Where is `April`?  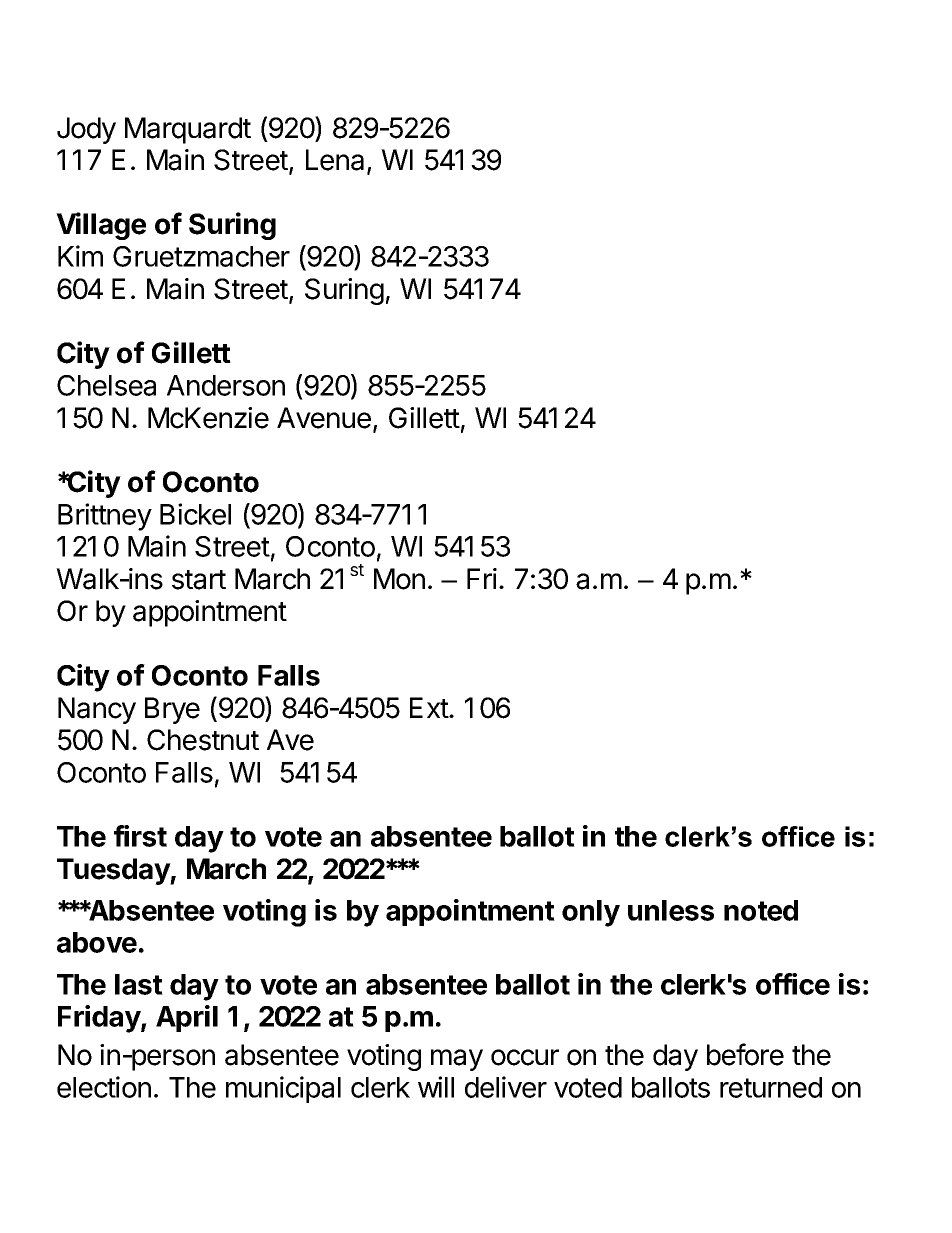
April is located at coordinates (187, 1018).
